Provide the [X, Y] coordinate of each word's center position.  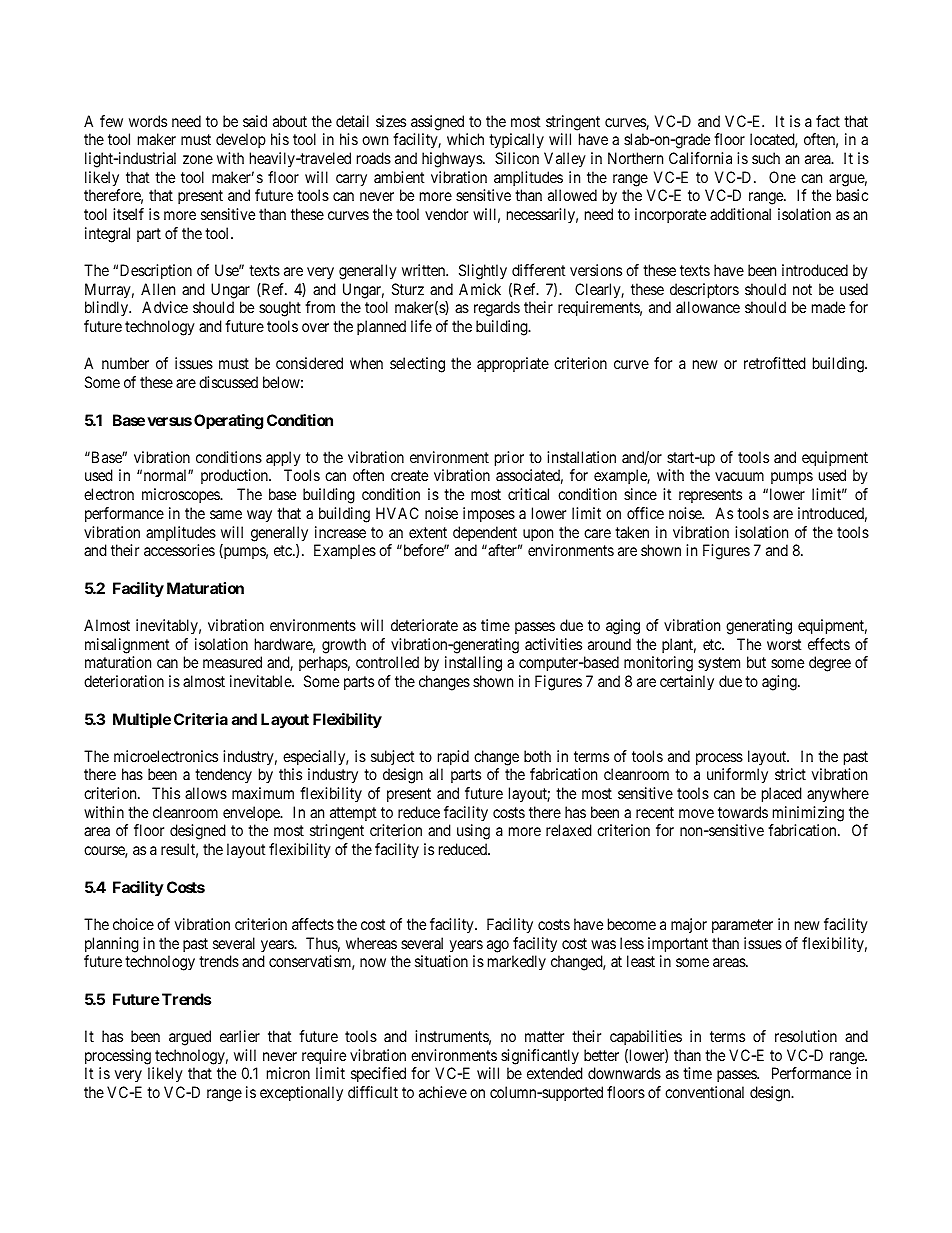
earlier [240, 1036]
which [465, 139]
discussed [228, 382]
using [473, 832]
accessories [179, 550]
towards [743, 812]
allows [206, 793]
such [766, 158]
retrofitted [775, 363]
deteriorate [424, 625]
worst [784, 644]
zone [198, 159]
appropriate [513, 364]
